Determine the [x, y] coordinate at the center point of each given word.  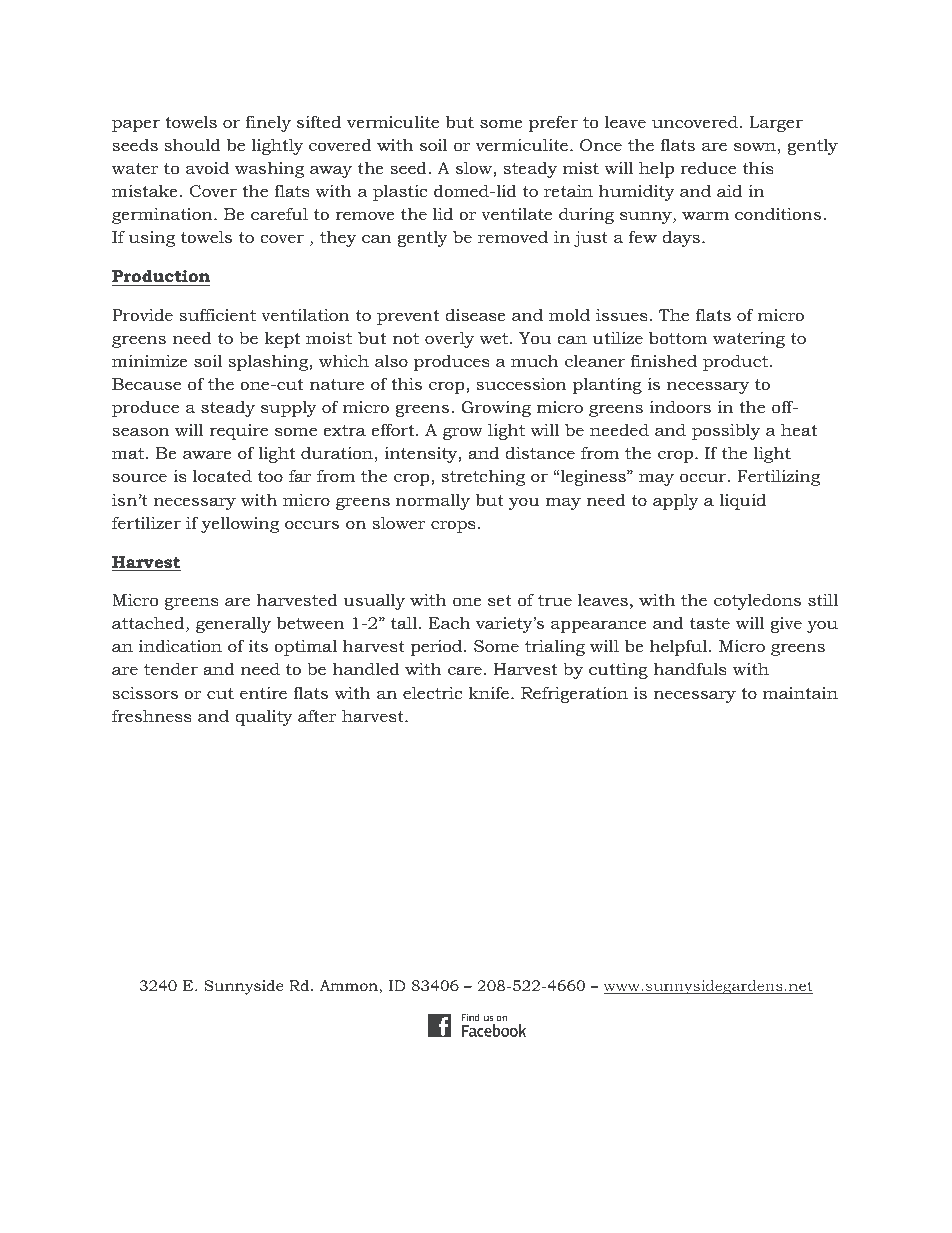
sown [755, 146]
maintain [800, 693]
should [192, 144]
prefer [553, 123]
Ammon [350, 987]
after [317, 715]
